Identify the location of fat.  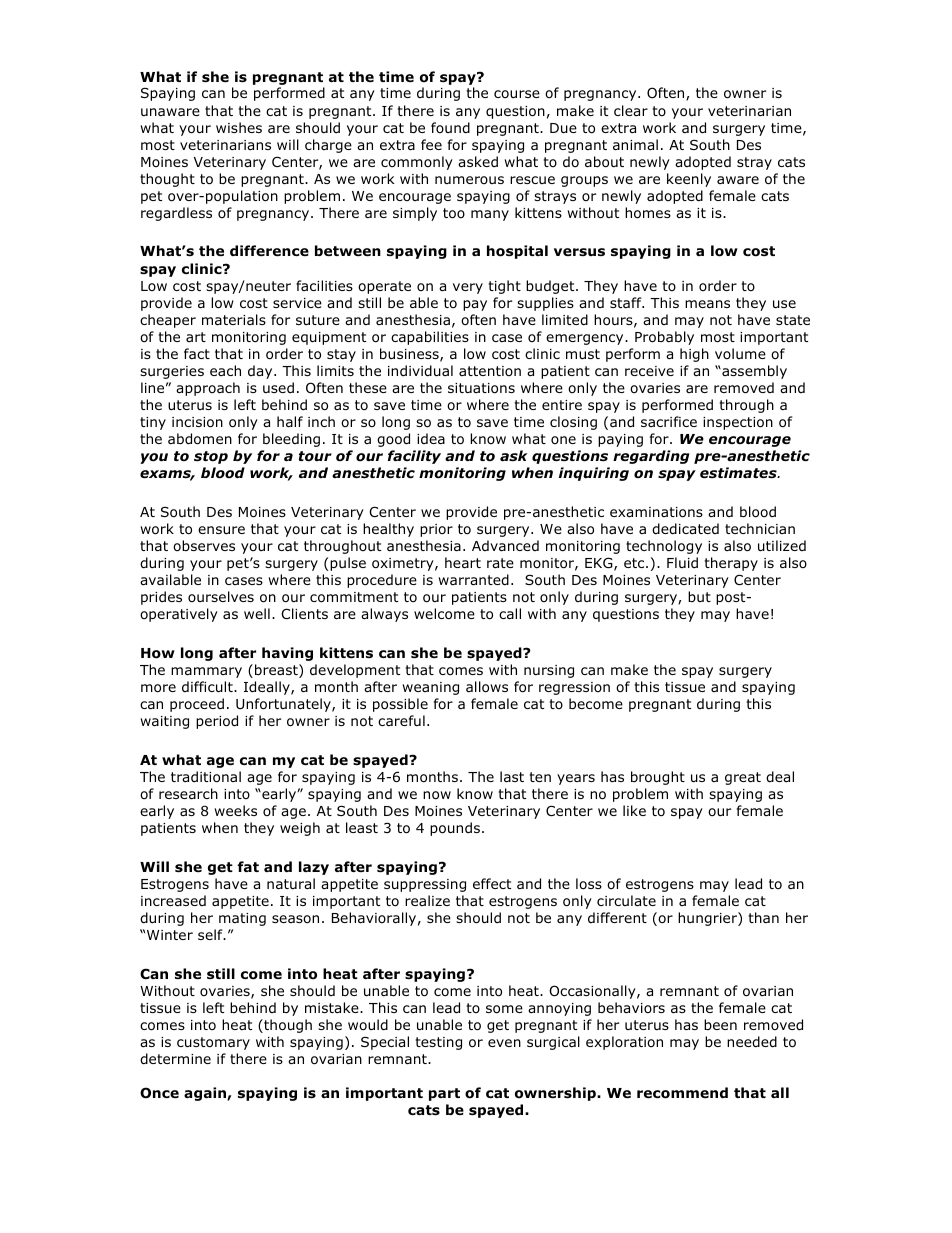
(248, 866).
